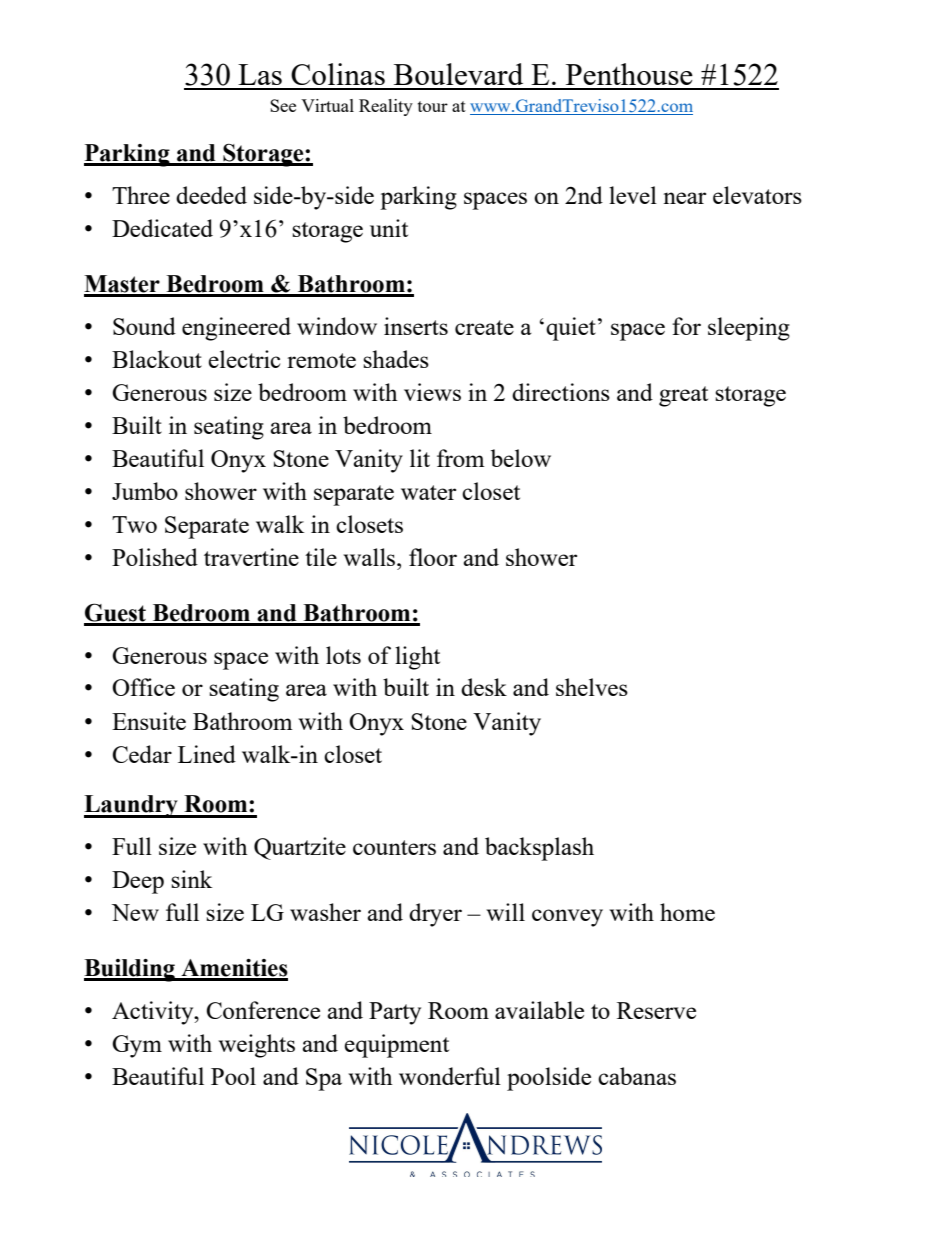 This document has height=1233, width=952. Describe the element at coordinates (684, 198) in the document. I see `near` at that location.
